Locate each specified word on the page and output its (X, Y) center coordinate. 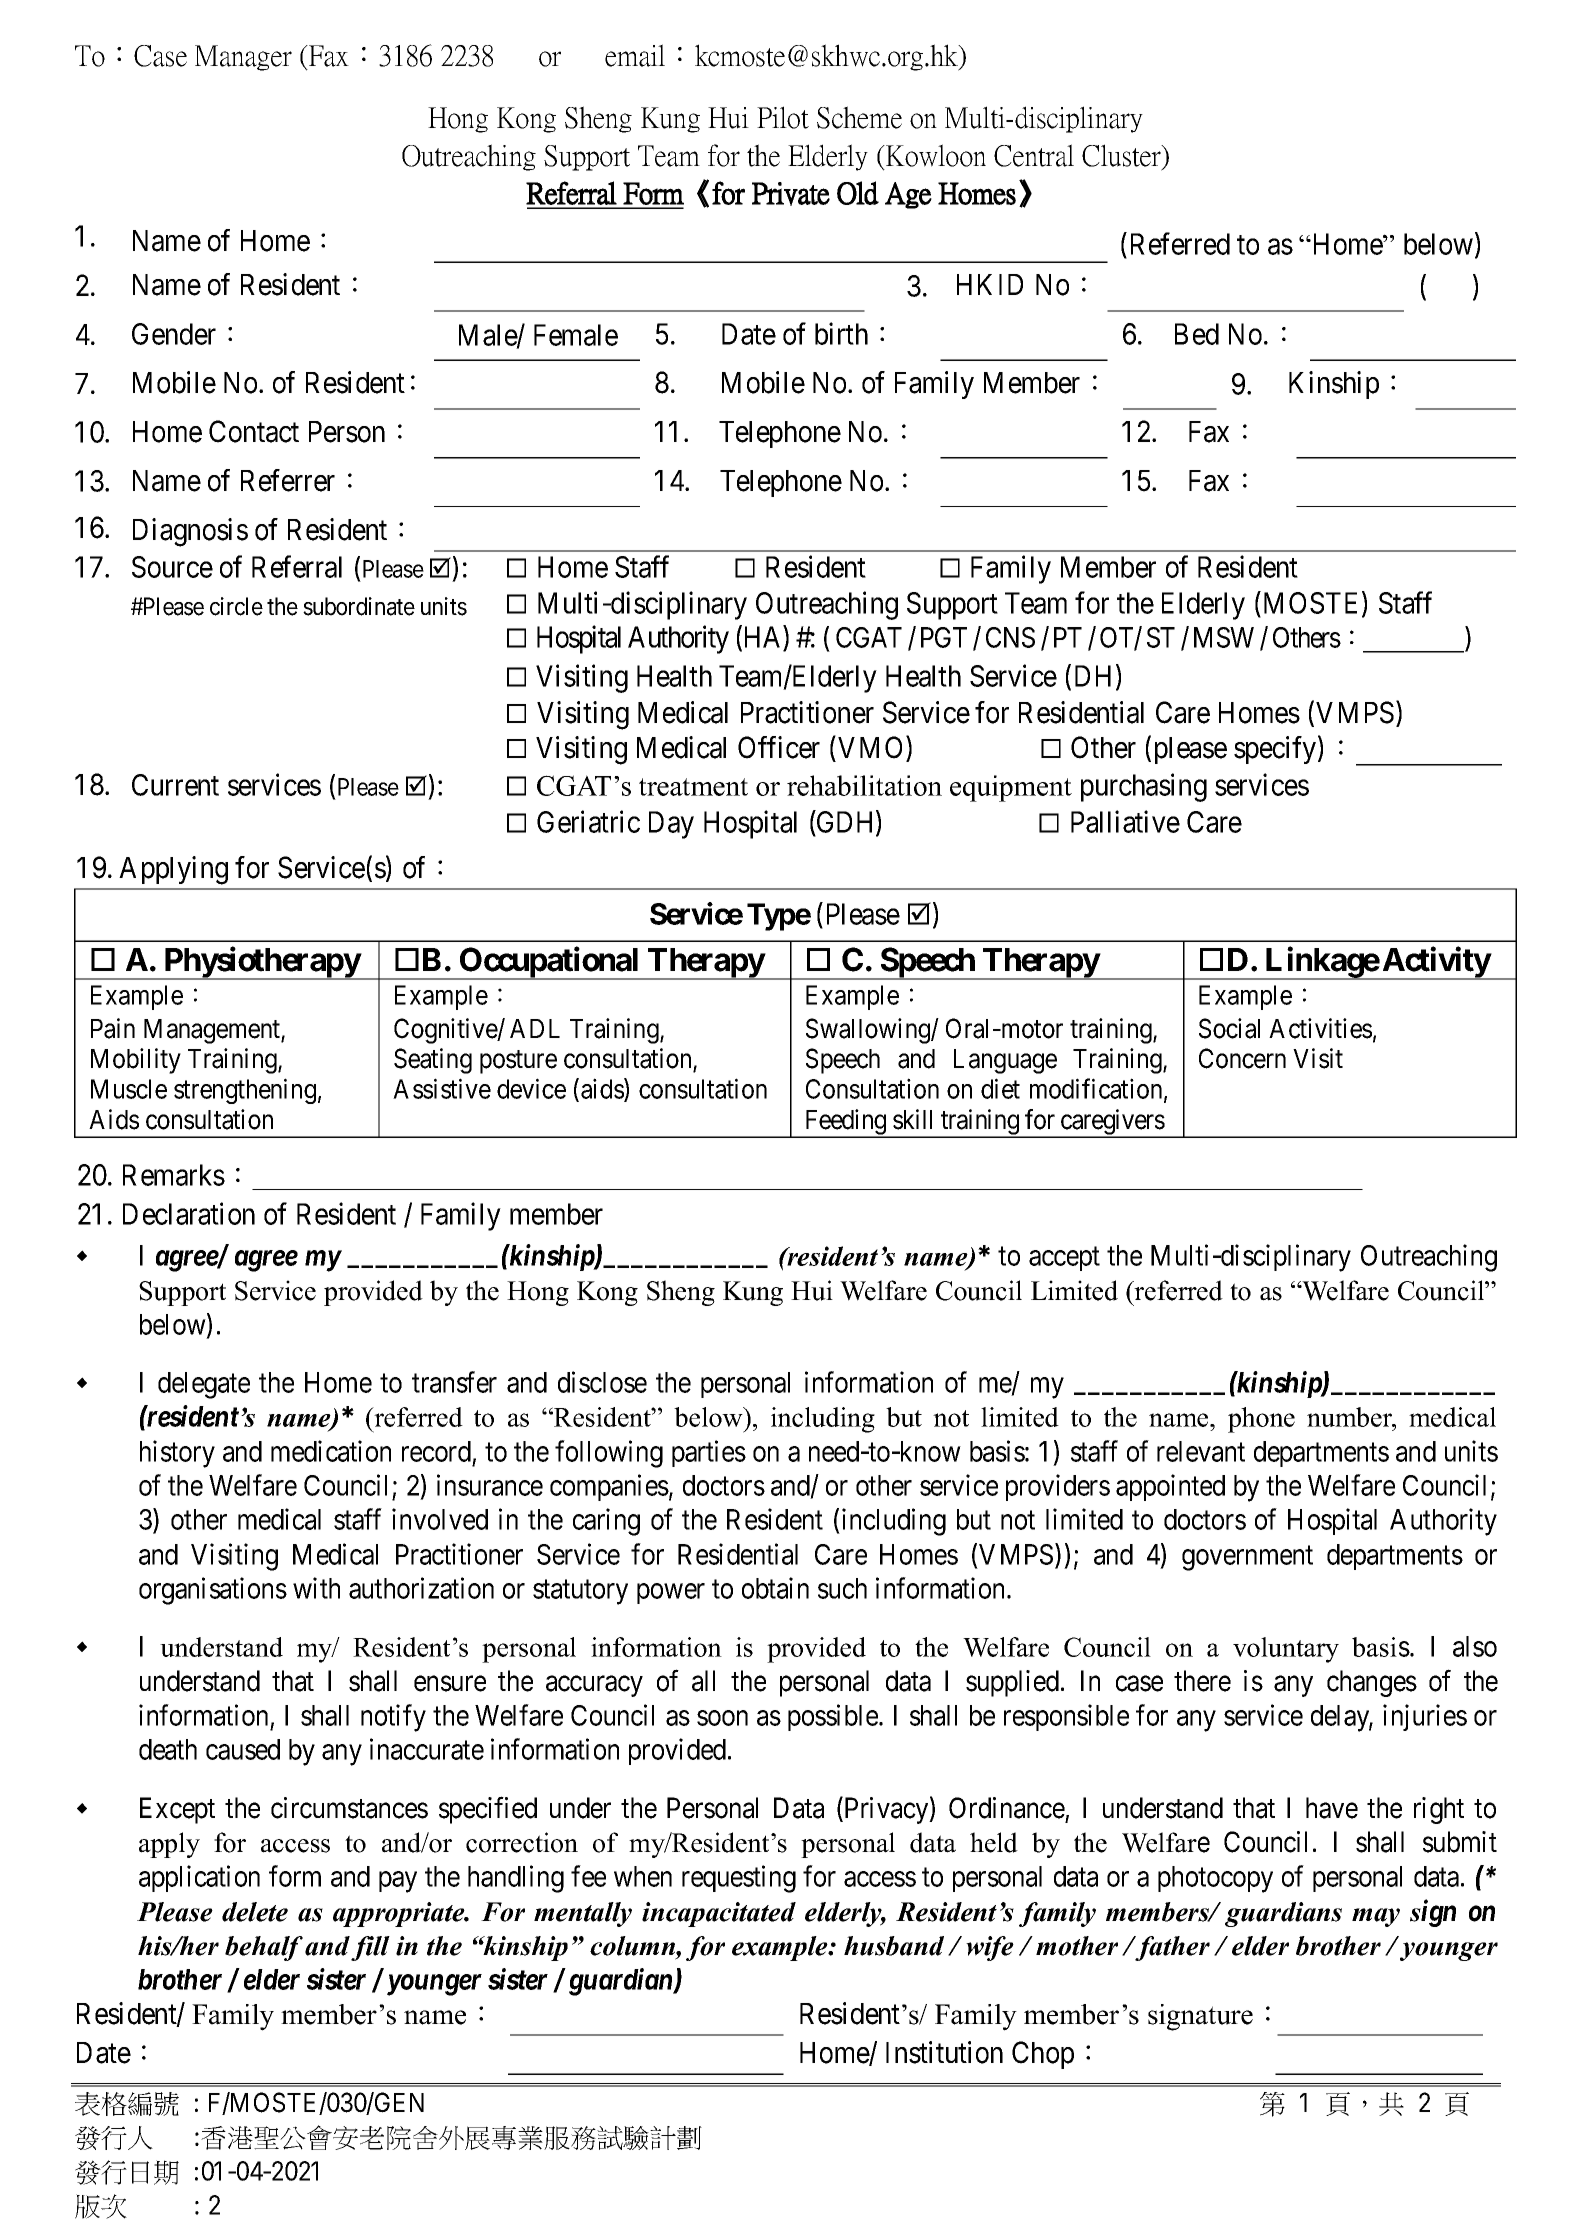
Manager (243, 58)
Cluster (1123, 156)
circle (236, 606)
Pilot (783, 117)
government (1247, 1558)
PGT (944, 637)
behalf (264, 1948)
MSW (1224, 637)
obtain (775, 1588)
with (316, 1588)
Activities (1320, 1028)
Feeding (846, 1123)
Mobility (136, 1061)
